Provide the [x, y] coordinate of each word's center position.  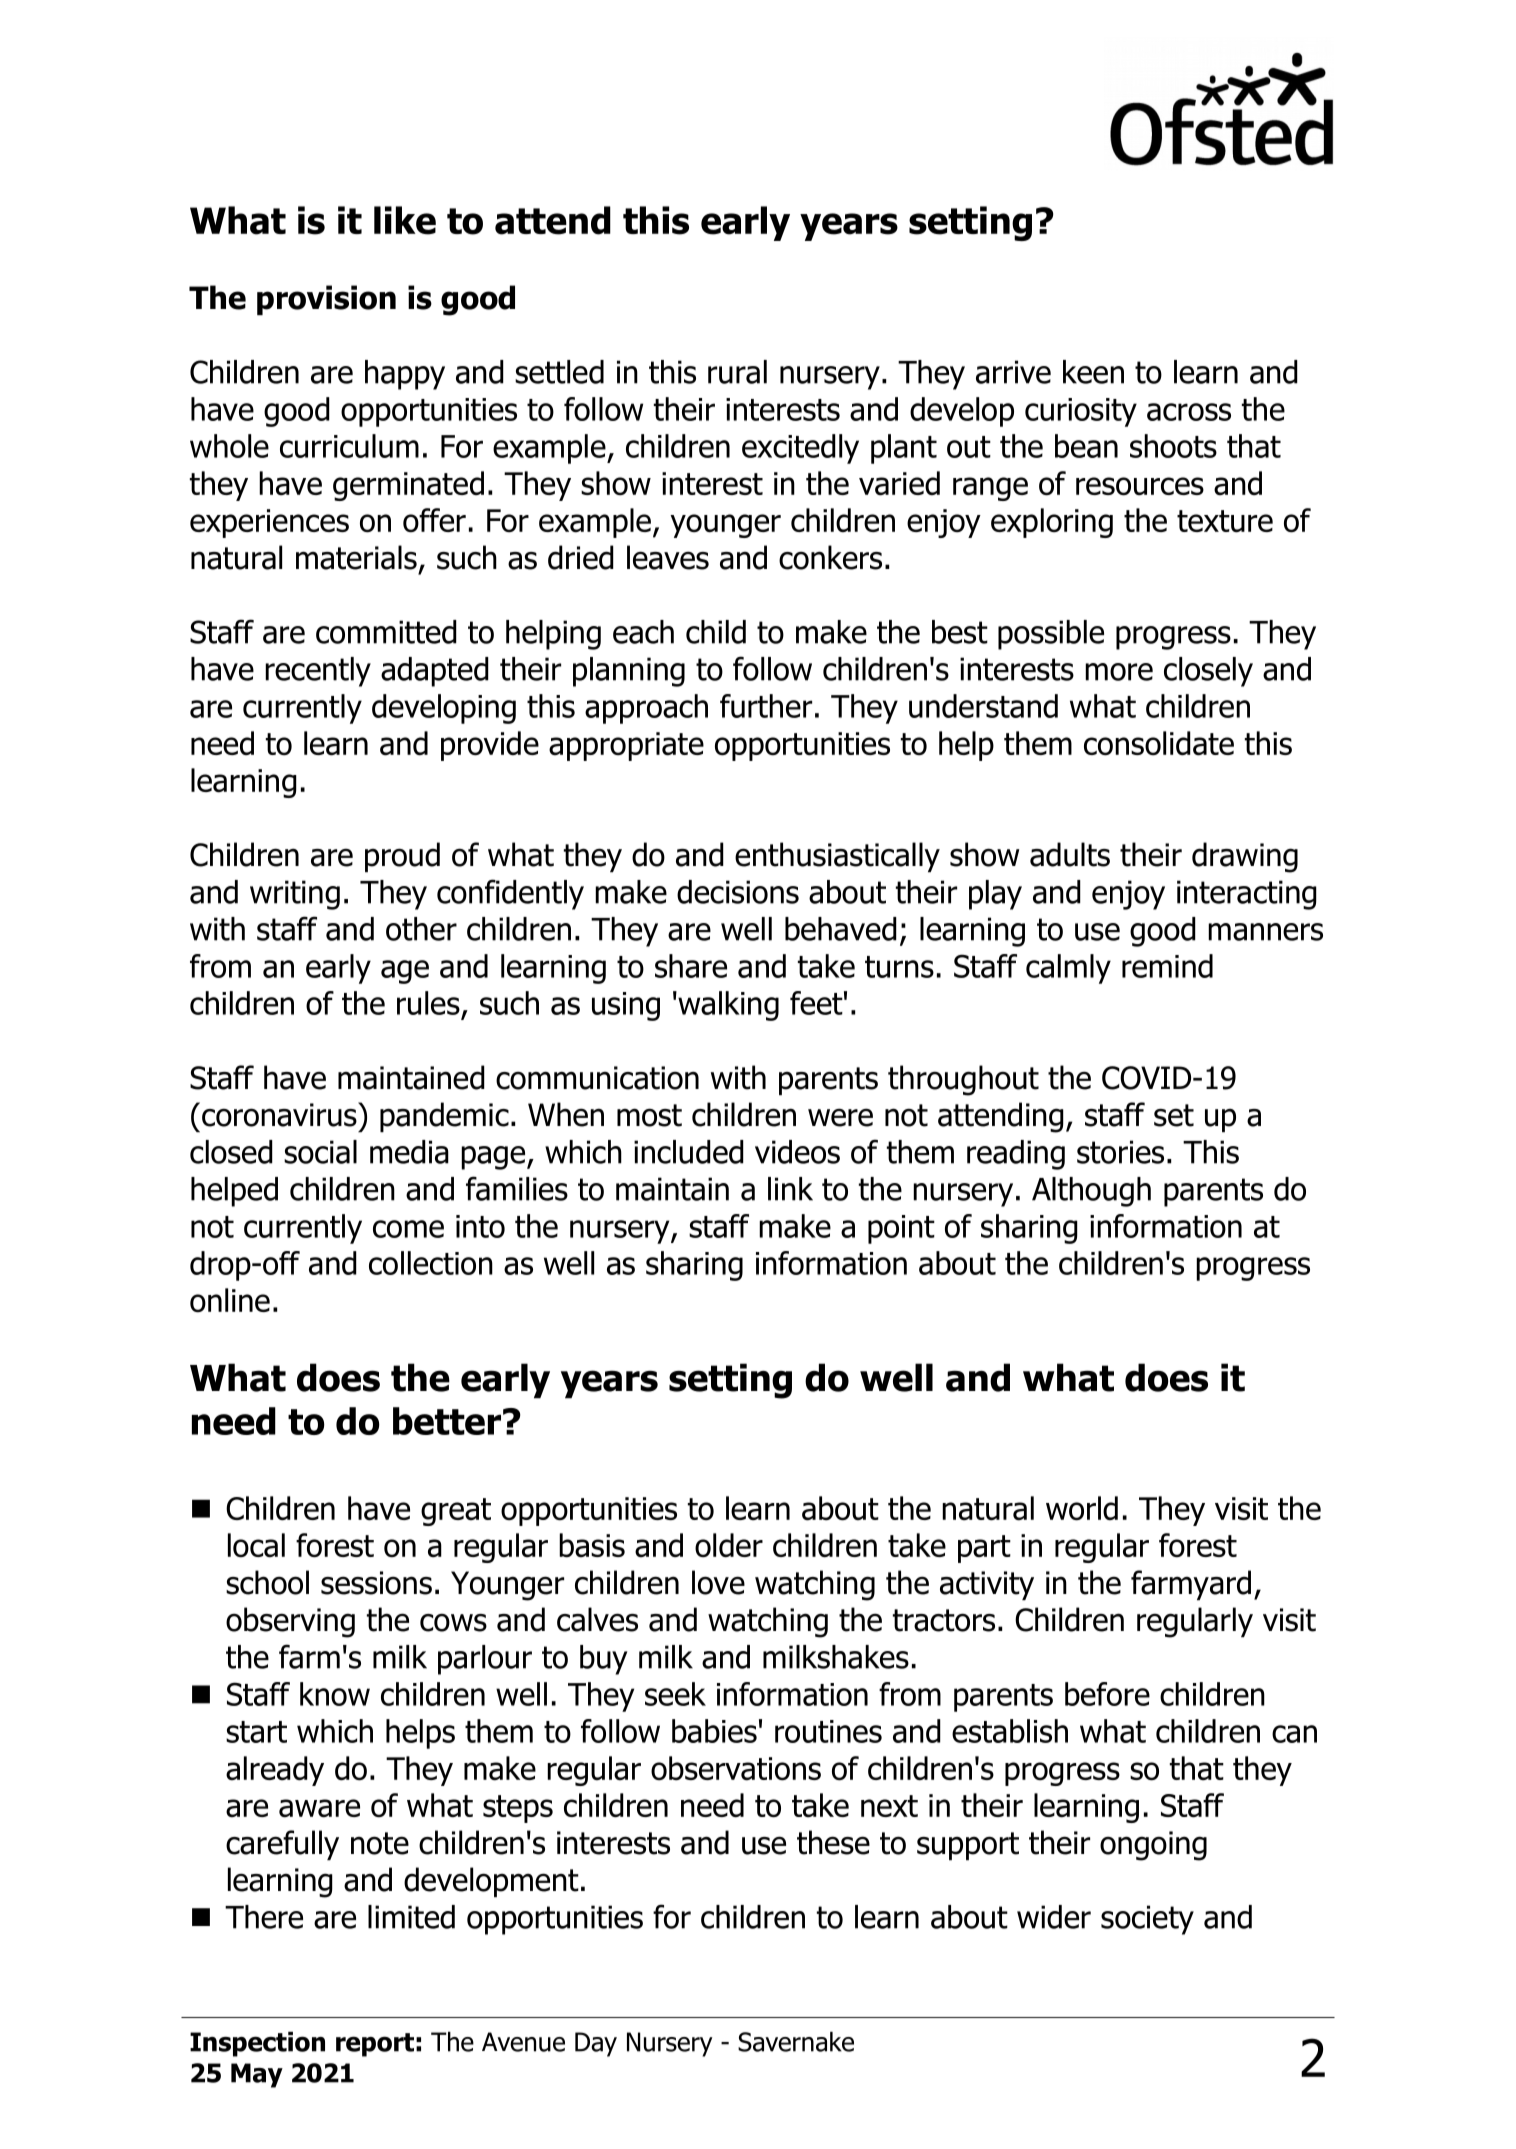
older [729, 1545]
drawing [1245, 857]
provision [326, 300]
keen [1093, 372]
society [1147, 1920]
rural [737, 372]
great [456, 1512]
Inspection [257, 2044]
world [1082, 1508]
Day [596, 2044]
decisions [738, 892]
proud [402, 857]
